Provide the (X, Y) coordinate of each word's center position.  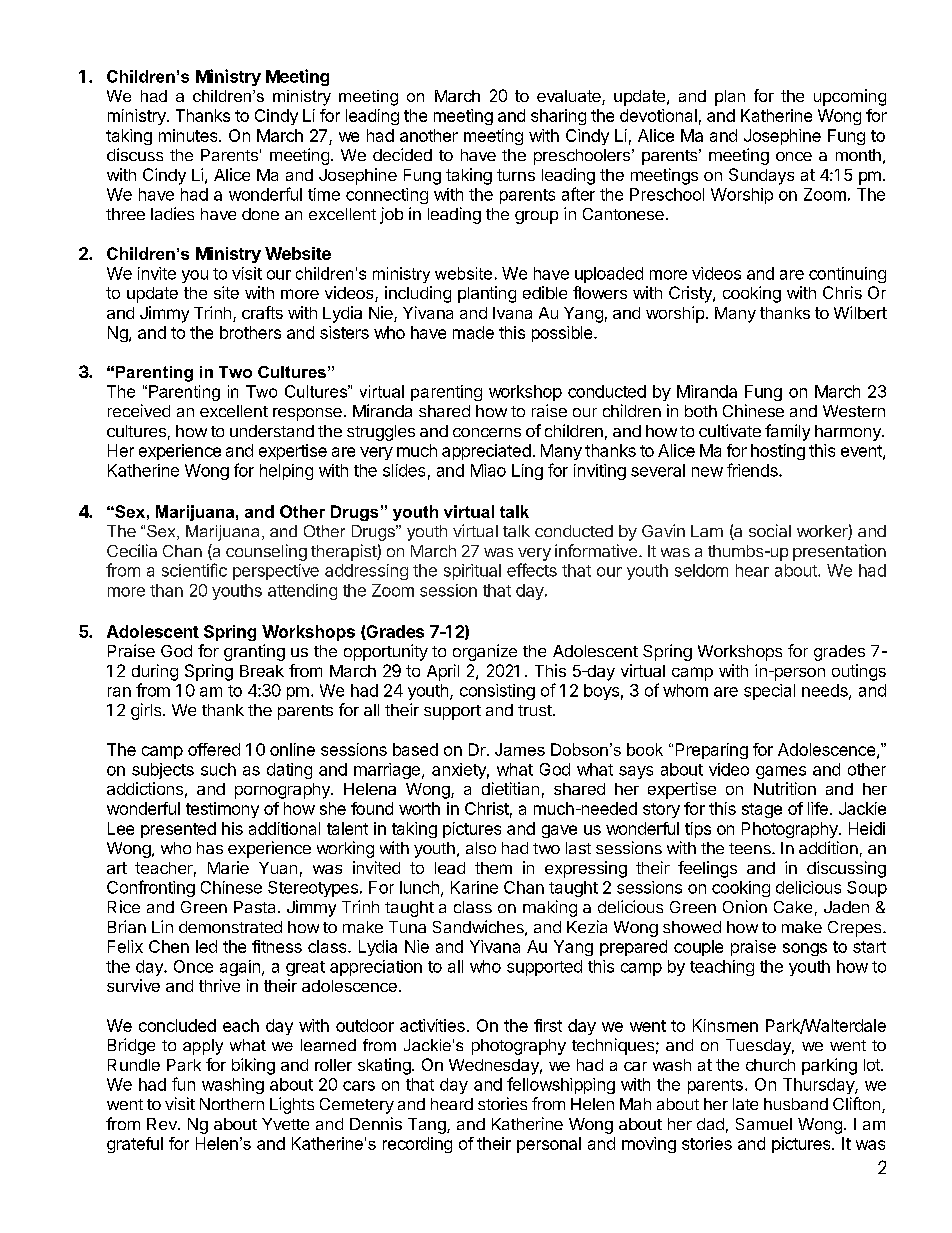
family (787, 432)
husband (796, 1104)
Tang (428, 1126)
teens (751, 848)
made (473, 332)
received (139, 410)
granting (254, 652)
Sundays (761, 176)
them (493, 868)
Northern (232, 1104)
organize (485, 652)
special (769, 692)
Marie (228, 867)
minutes (189, 135)
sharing (558, 117)
